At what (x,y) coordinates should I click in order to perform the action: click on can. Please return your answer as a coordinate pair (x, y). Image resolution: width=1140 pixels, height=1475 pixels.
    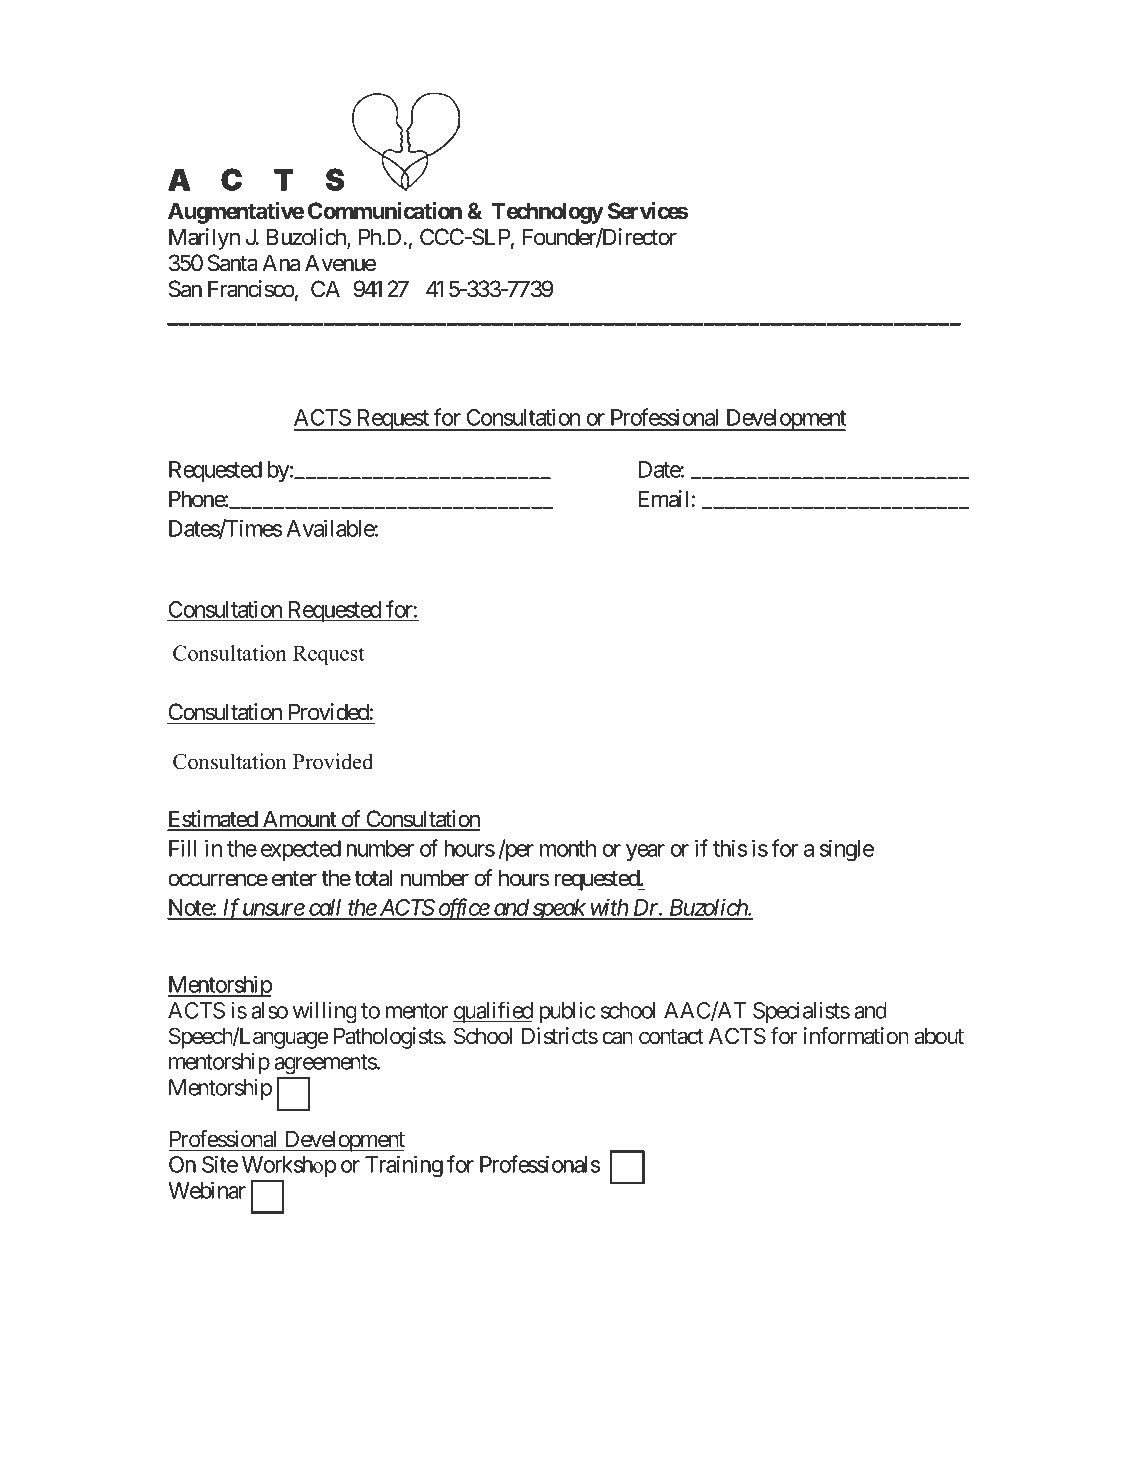
    Looking at the image, I should click on (617, 1038).
